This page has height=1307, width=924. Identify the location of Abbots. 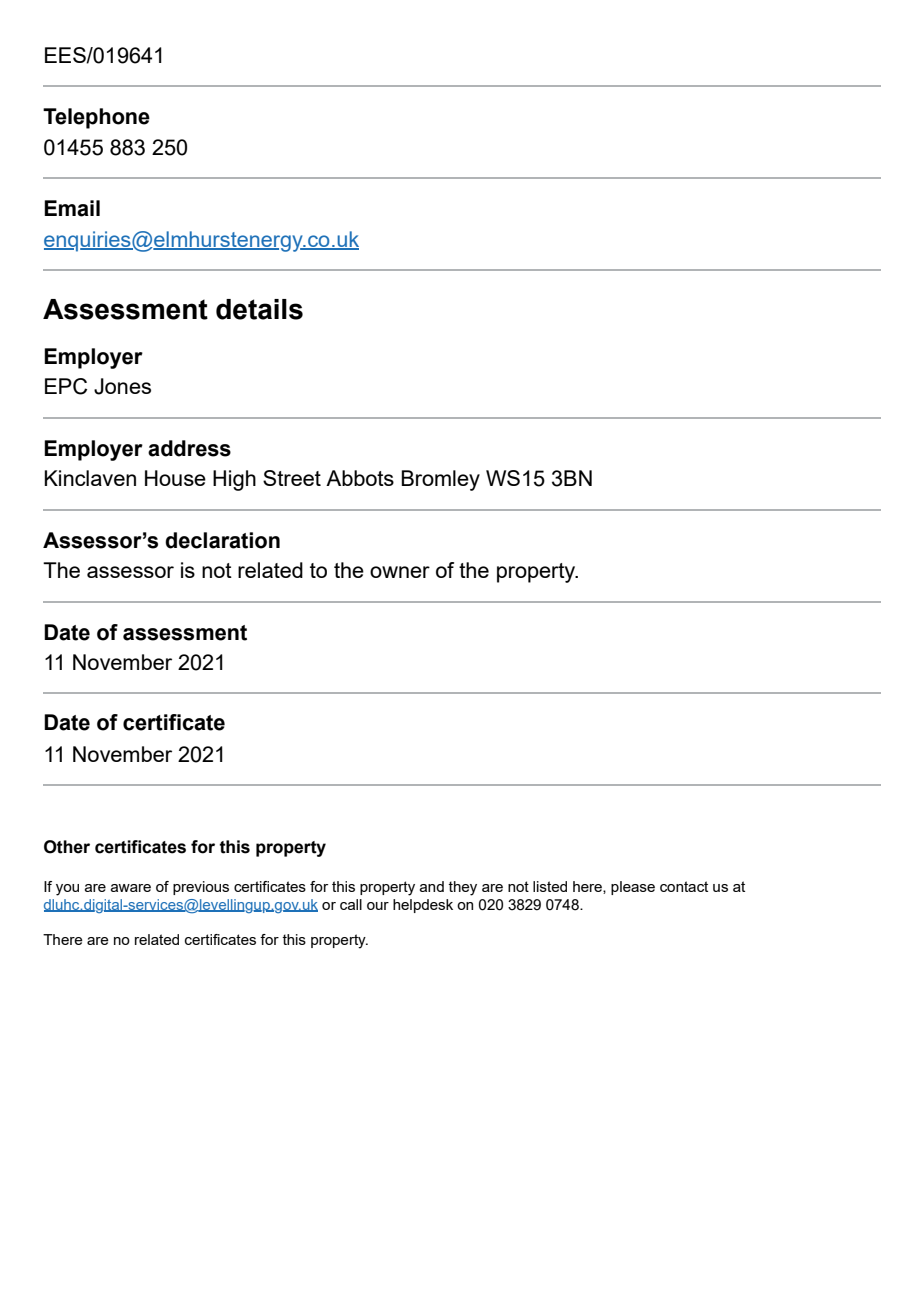
(360, 478).
